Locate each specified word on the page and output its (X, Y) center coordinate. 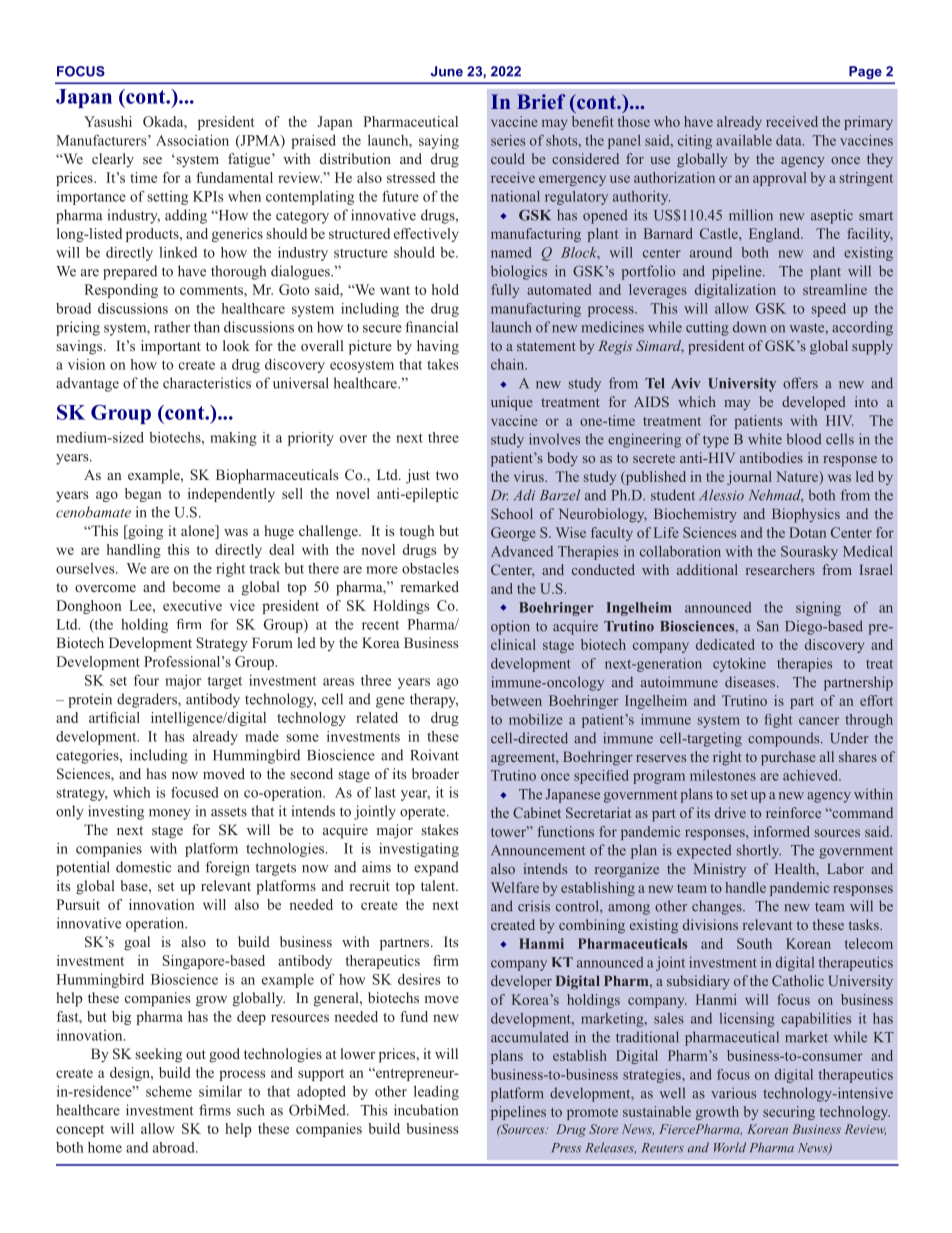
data (790, 140)
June (447, 71)
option (510, 627)
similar (220, 1091)
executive (192, 605)
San (768, 626)
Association (192, 140)
